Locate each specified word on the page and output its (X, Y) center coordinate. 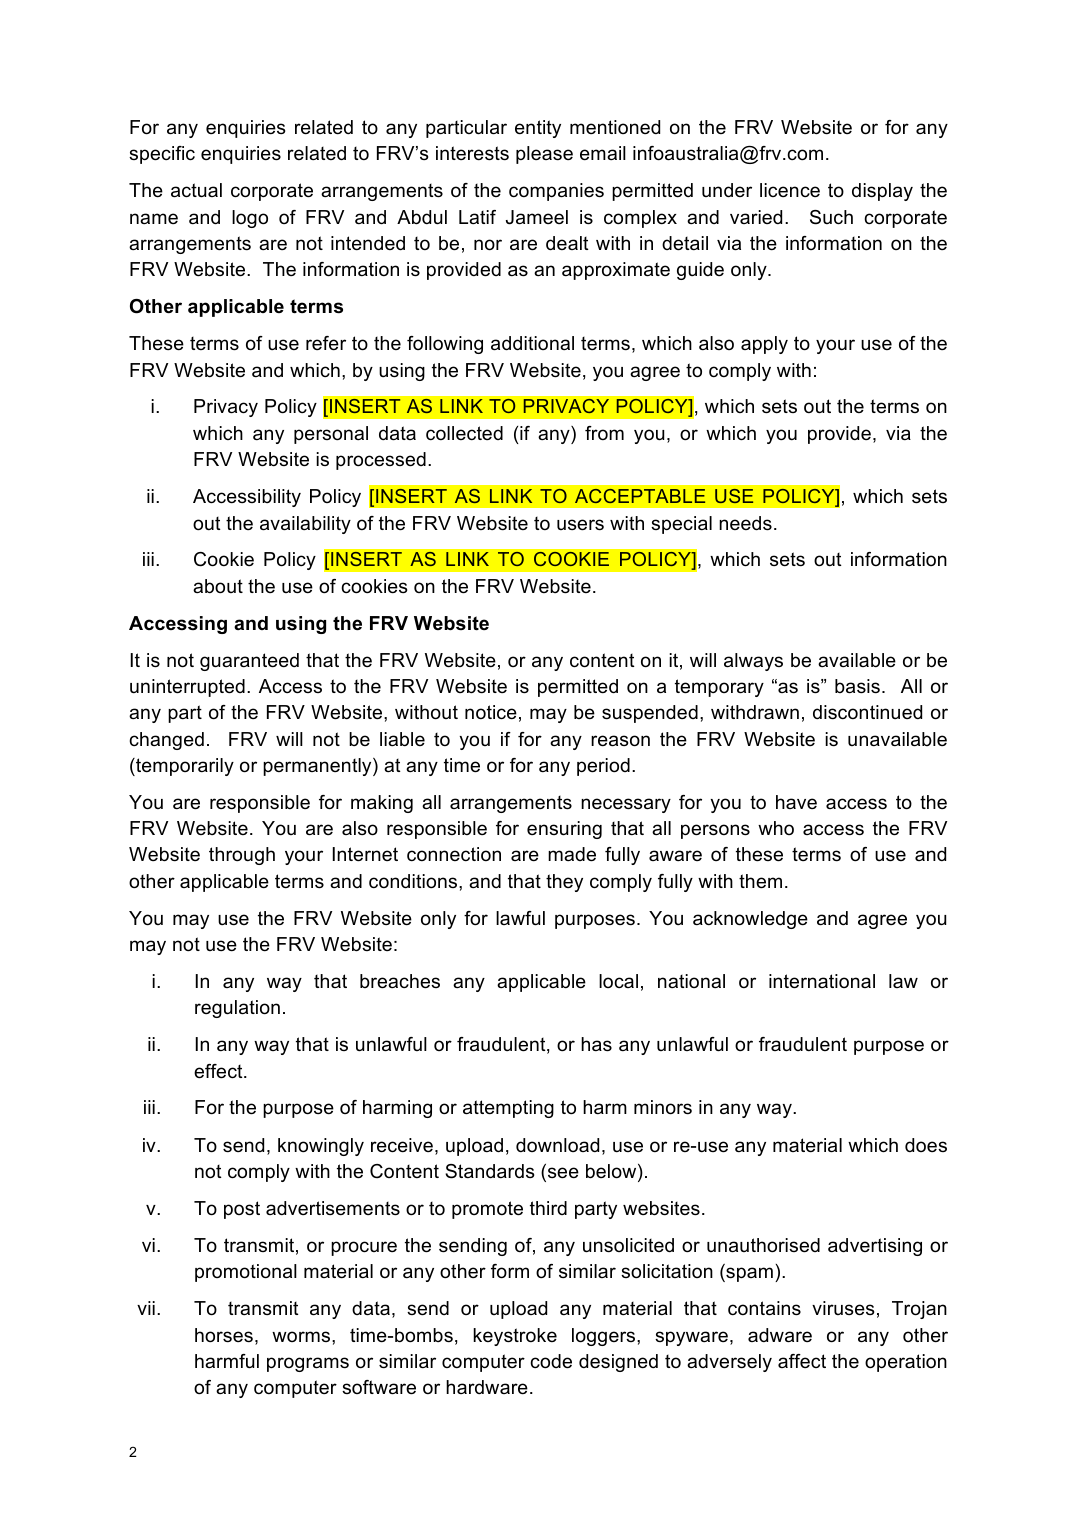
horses (224, 1335)
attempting (508, 1109)
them (760, 881)
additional (532, 343)
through (242, 856)
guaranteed (249, 662)
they (564, 883)
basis (857, 686)
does (926, 1145)
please (544, 155)
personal (331, 435)
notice (491, 712)
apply (764, 345)
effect (219, 1071)
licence (790, 190)
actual (196, 190)
